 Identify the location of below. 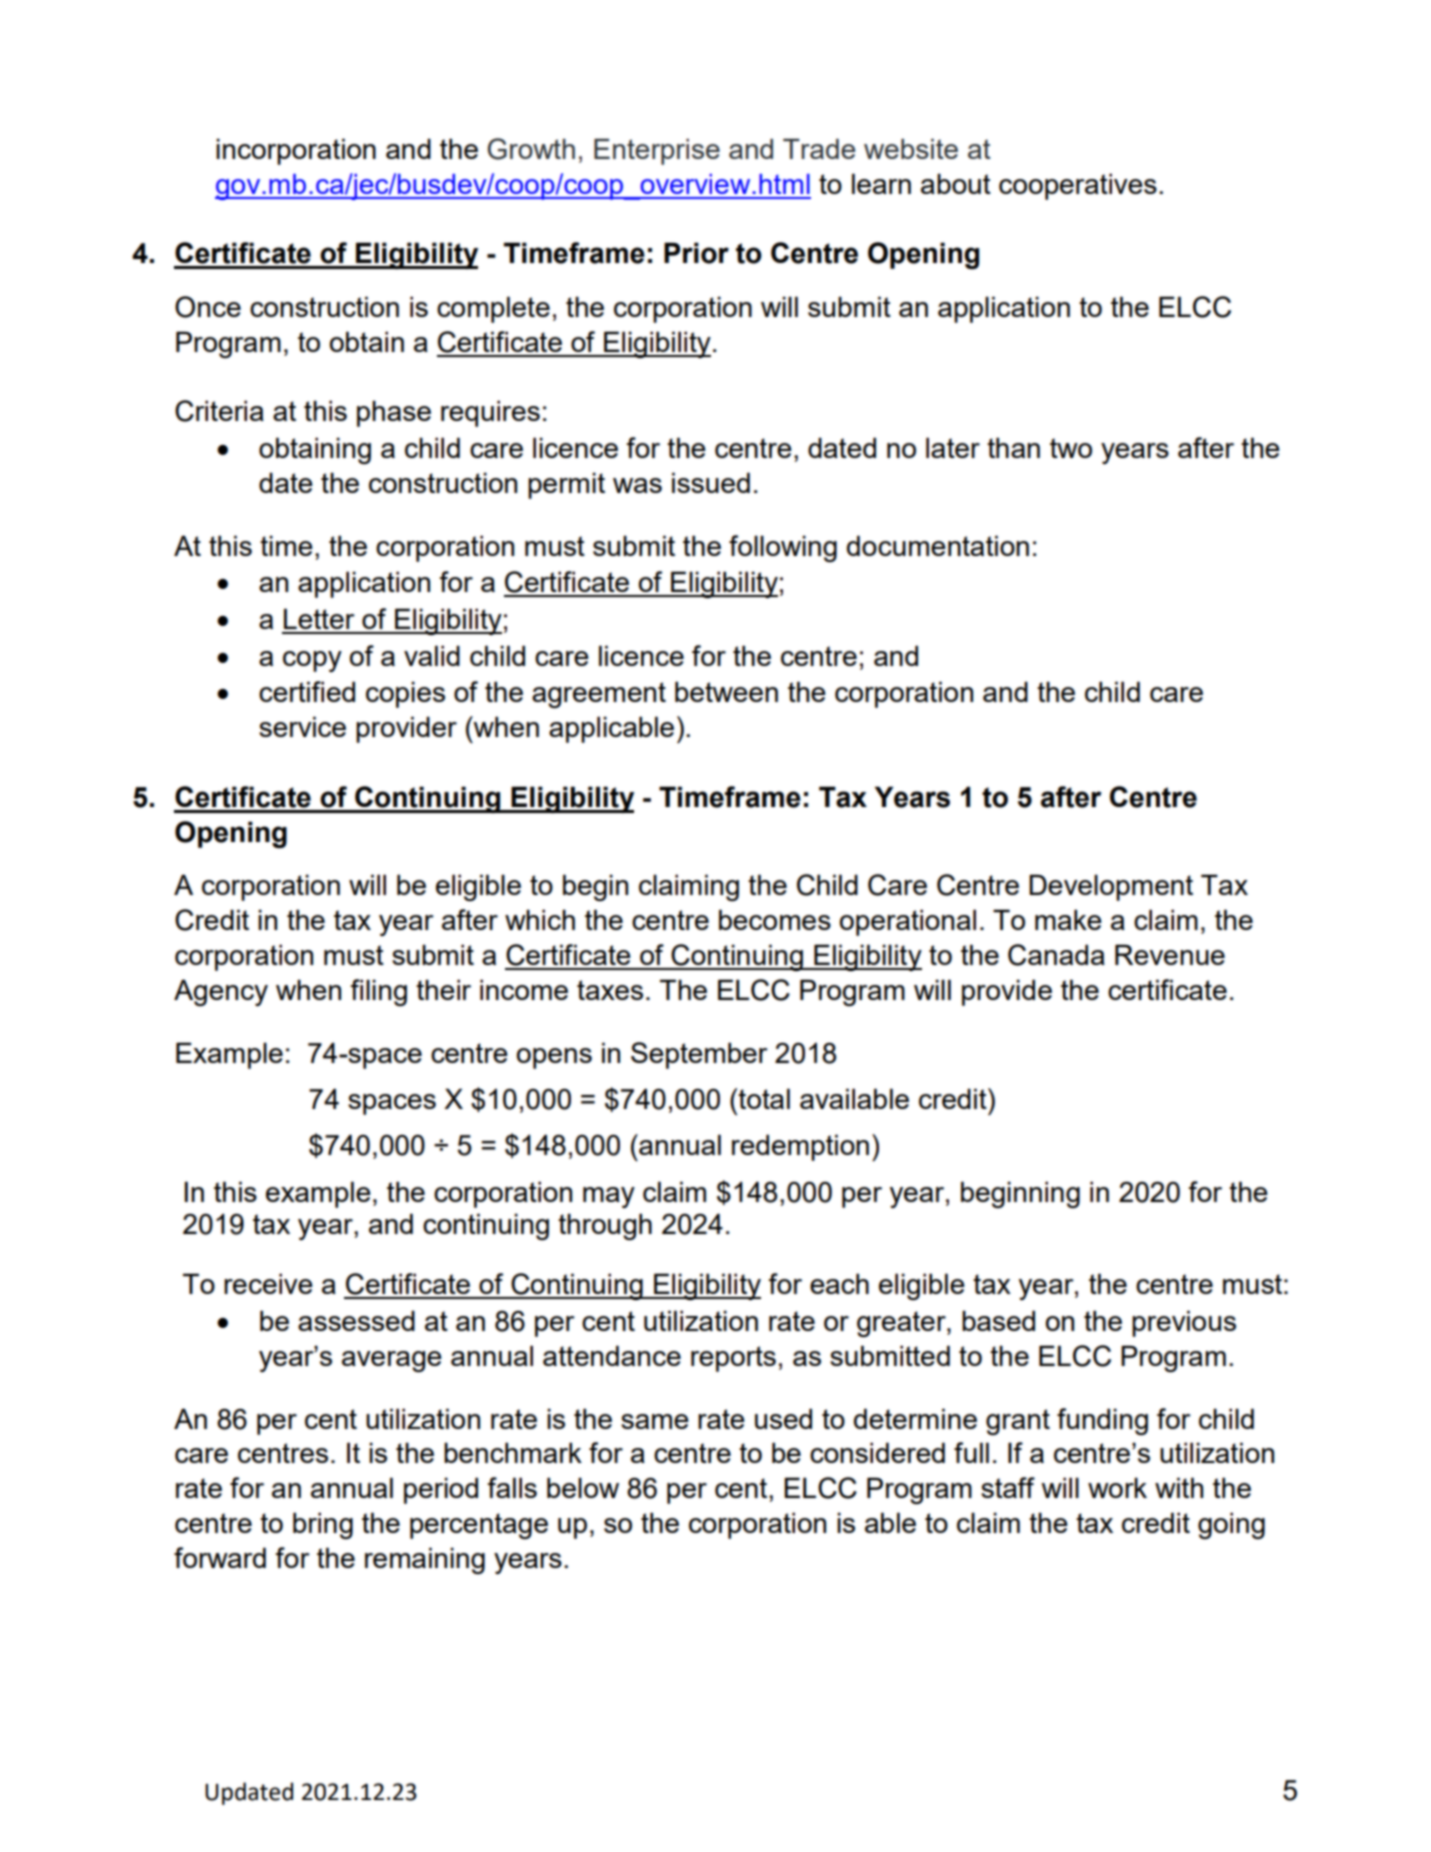
(583, 1487).
